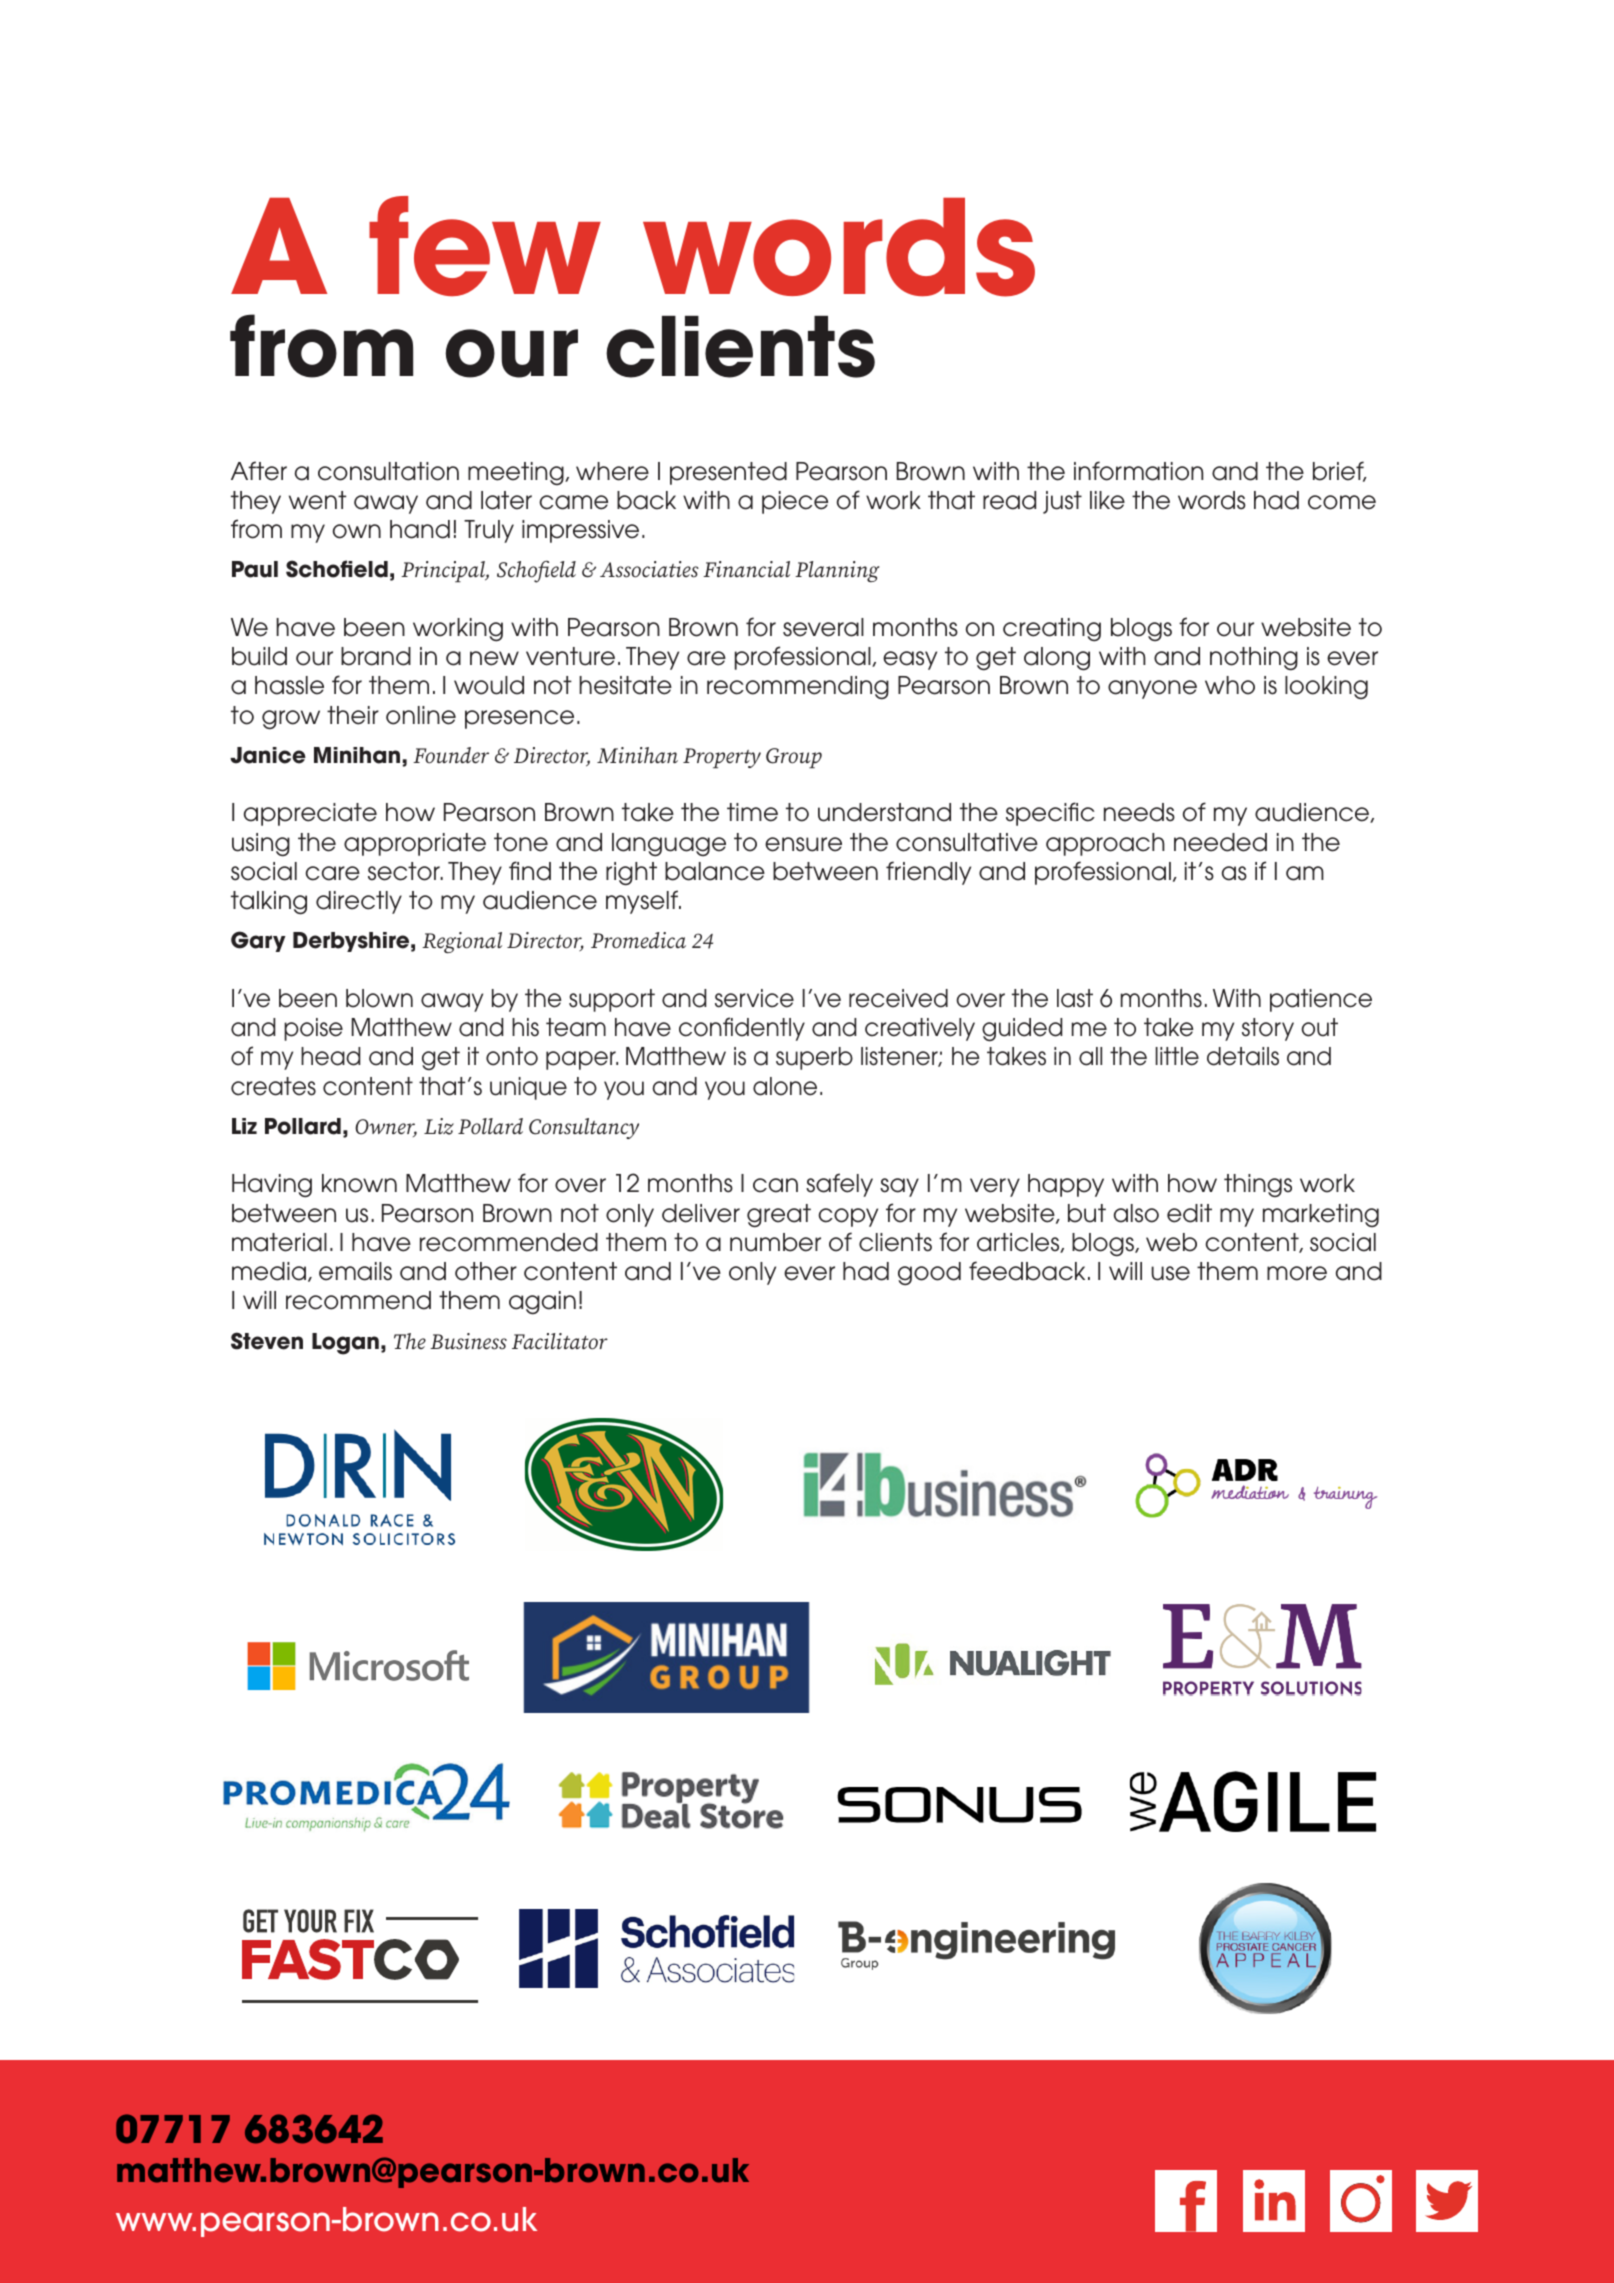 The image size is (1614, 2283). Describe the element at coordinates (359, 902) in the document. I see `directly` at that location.
